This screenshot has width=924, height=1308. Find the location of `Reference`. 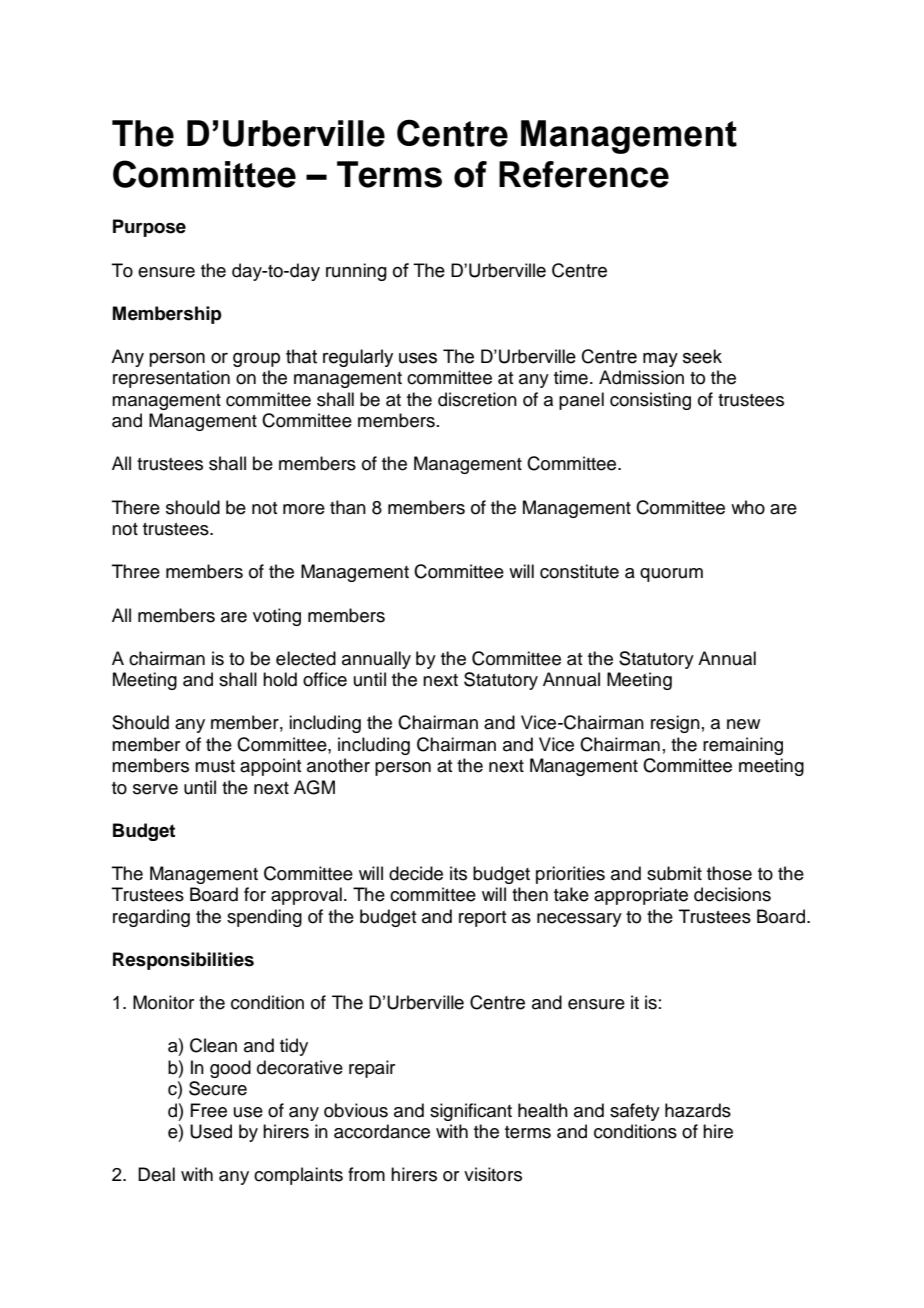

Reference is located at coordinates (584, 174).
